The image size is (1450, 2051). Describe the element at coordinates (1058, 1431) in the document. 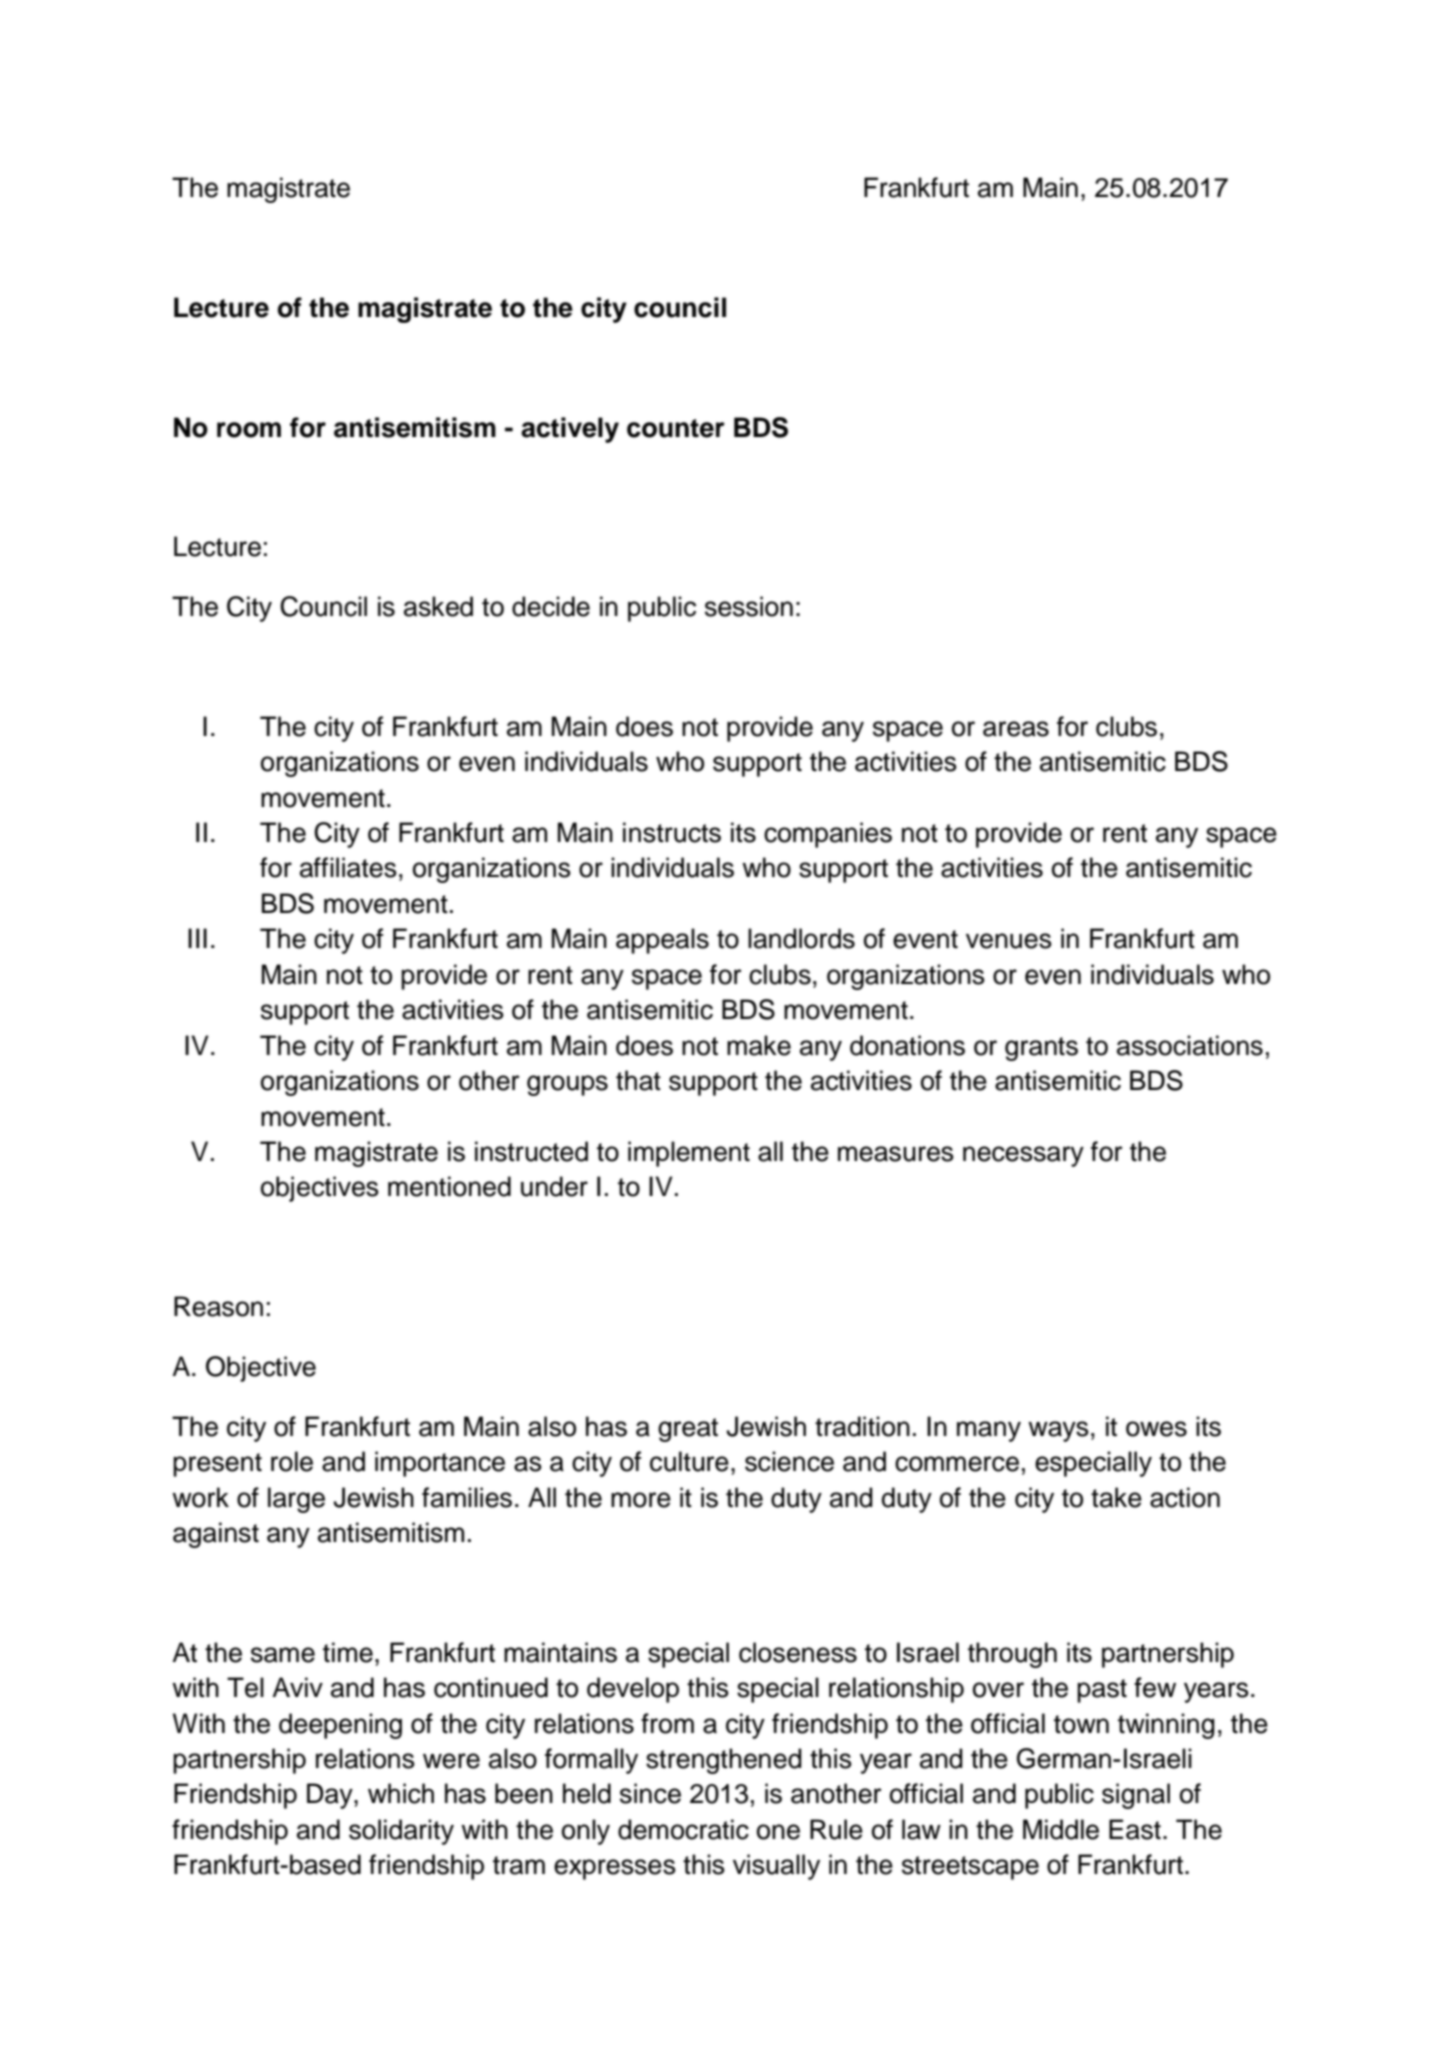

I see `ways` at that location.
